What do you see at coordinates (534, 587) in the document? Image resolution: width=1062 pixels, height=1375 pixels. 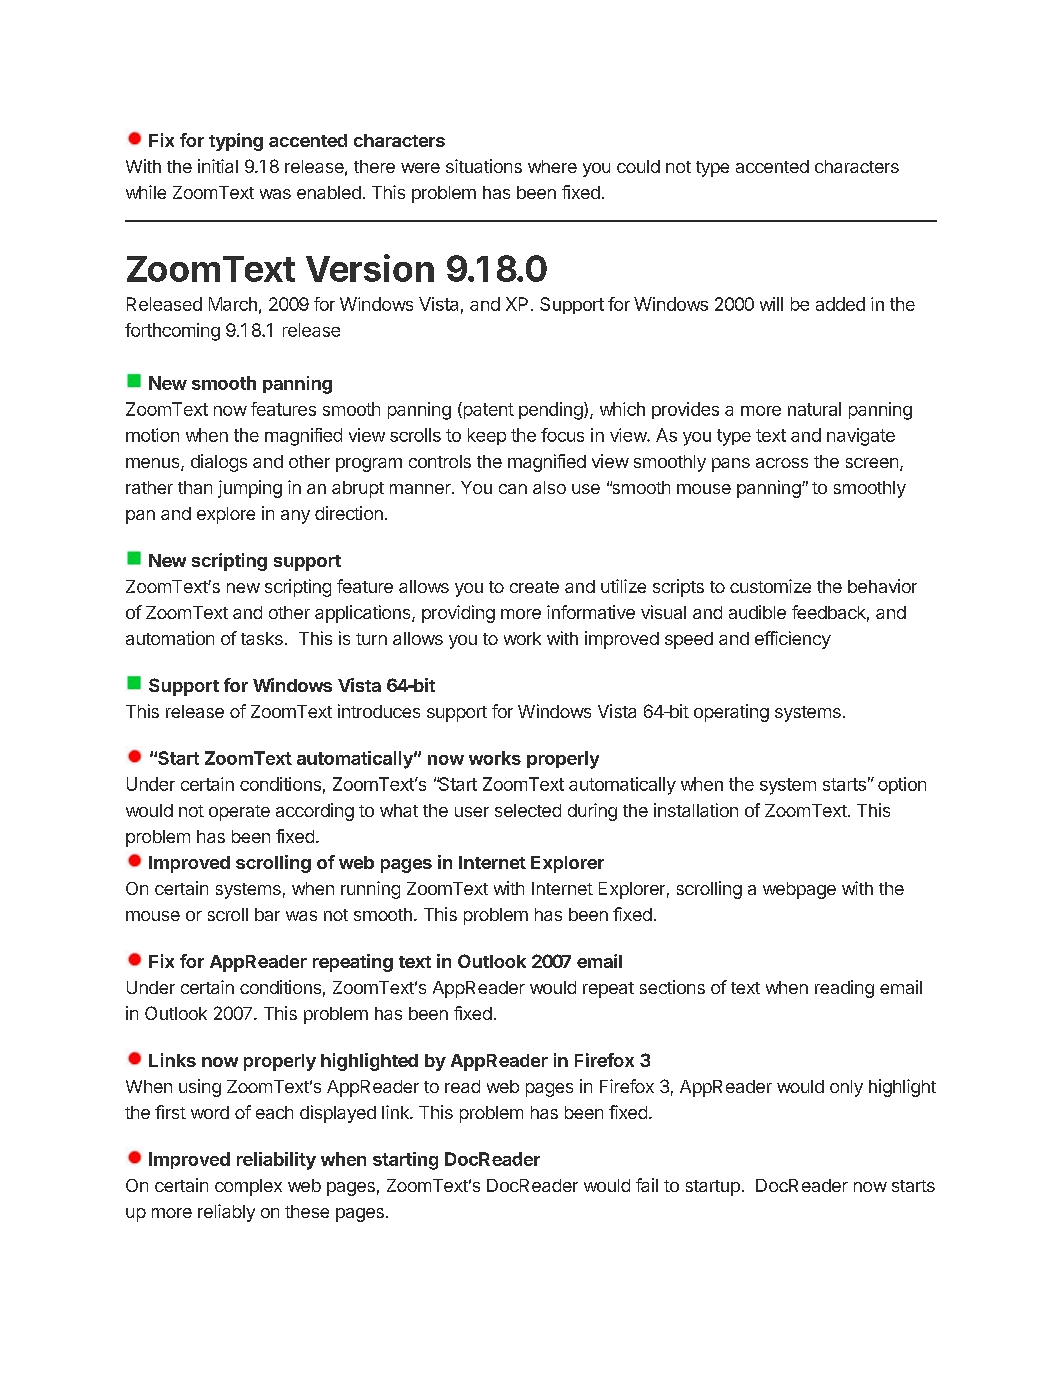 I see `create` at bounding box center [534, 587].
